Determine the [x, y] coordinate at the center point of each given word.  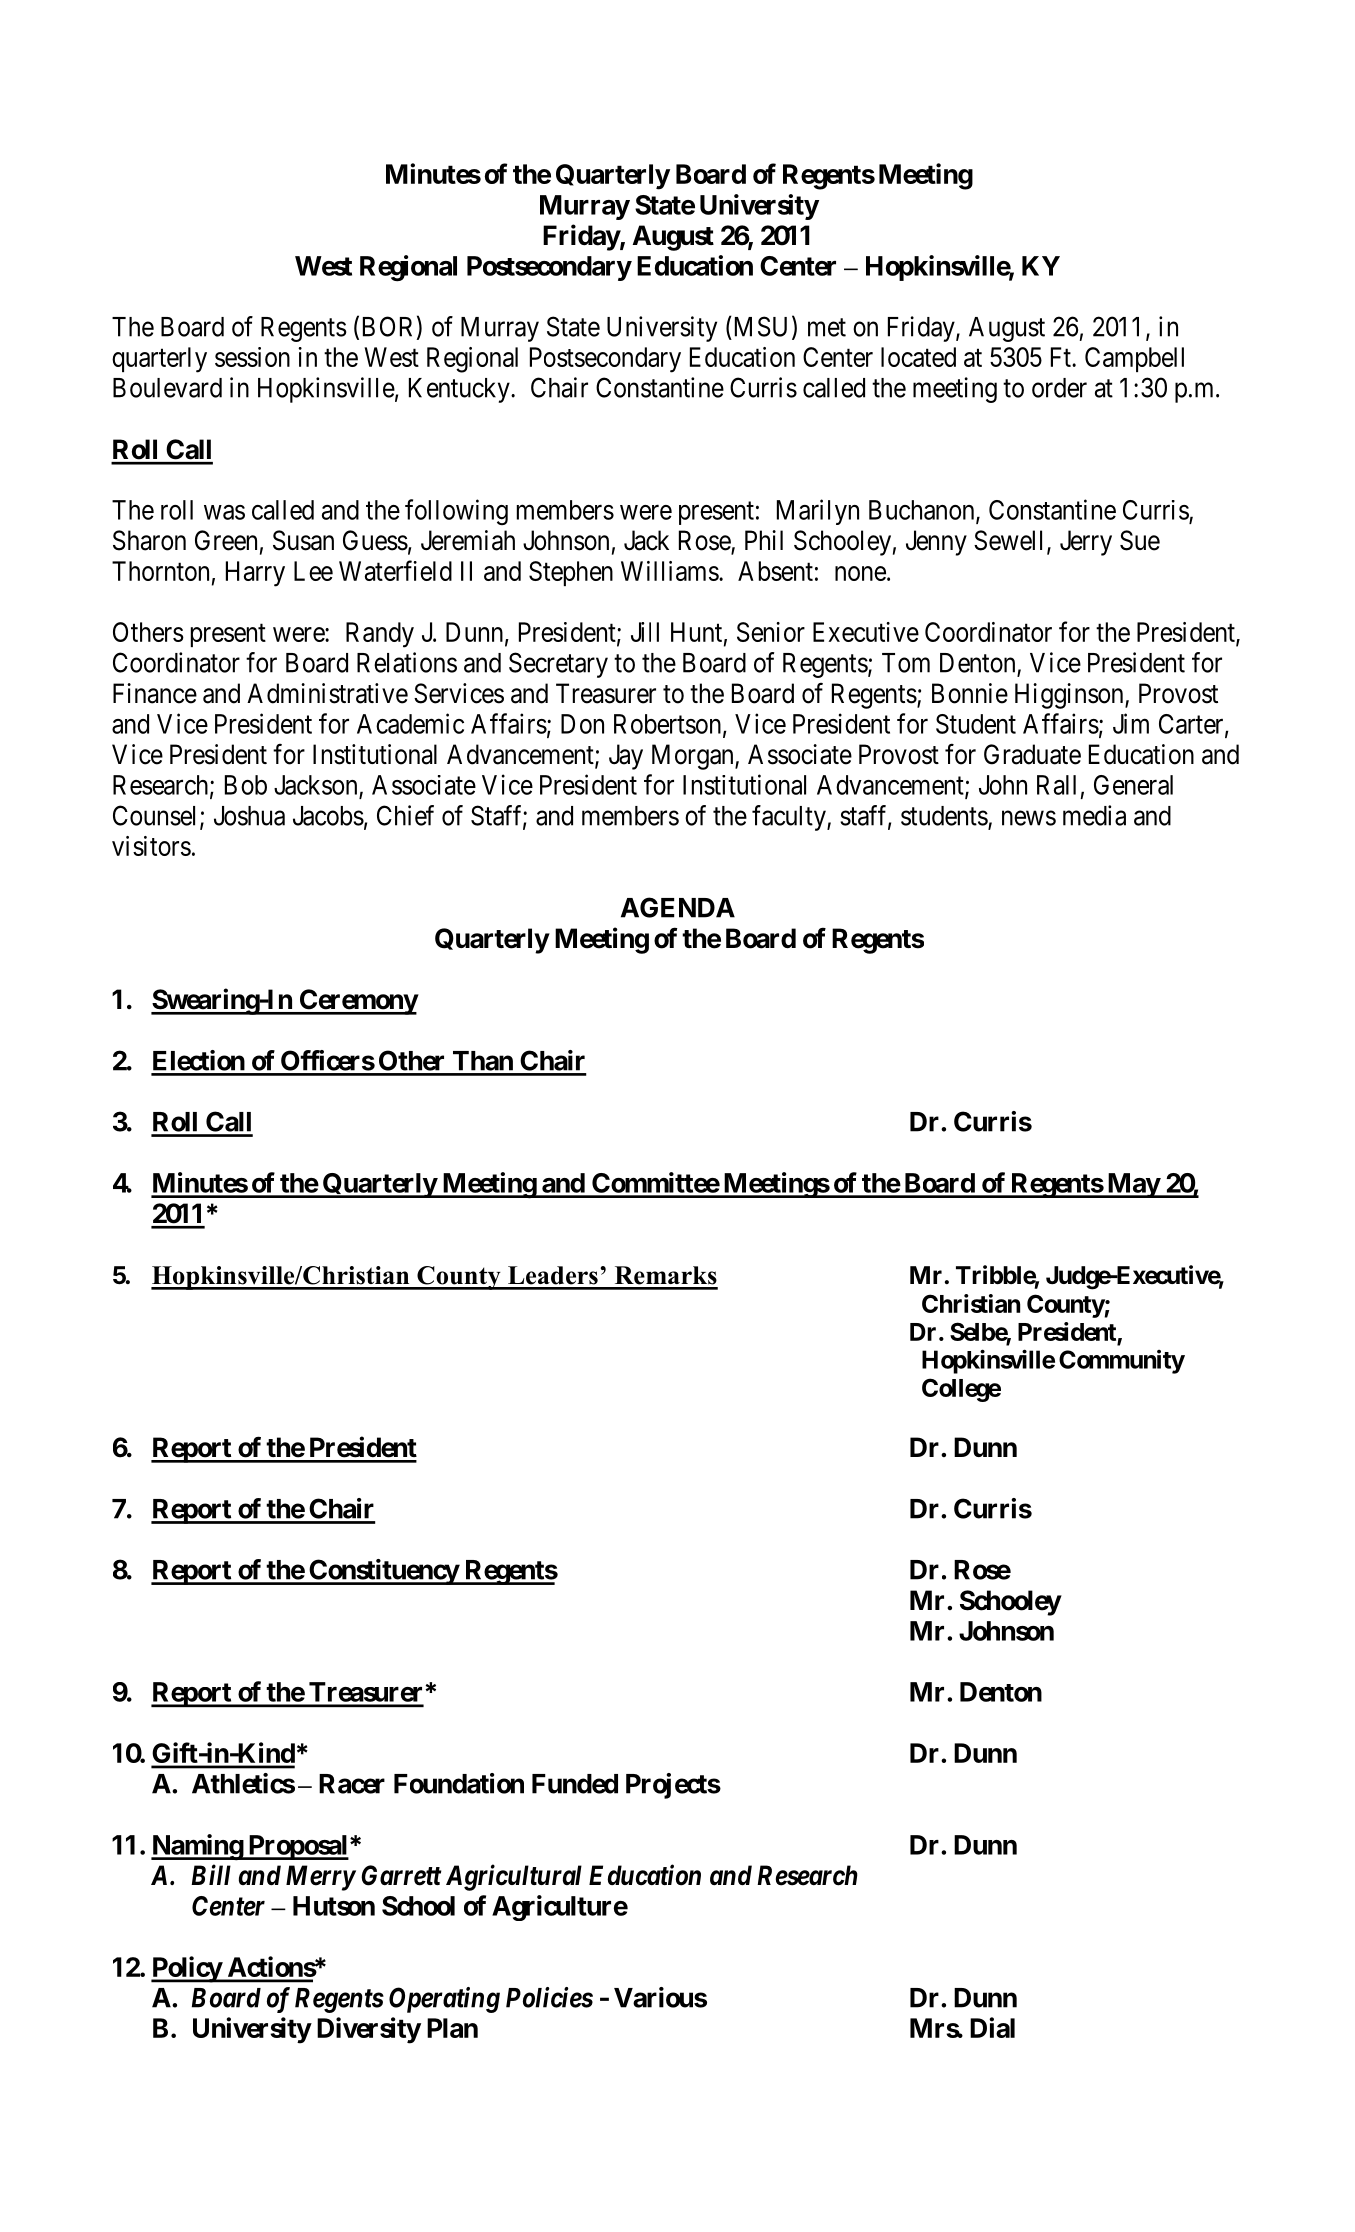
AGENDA [678, 907]
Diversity [369, 2030]
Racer [352, 1784]
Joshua [249, 816]
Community [1122, 1362]
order [1059, 388]
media [1094, 815]
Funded [575, 1784]
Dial [992, 2027]
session [252, 357]
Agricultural [514, 1877]
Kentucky [460, 390]
